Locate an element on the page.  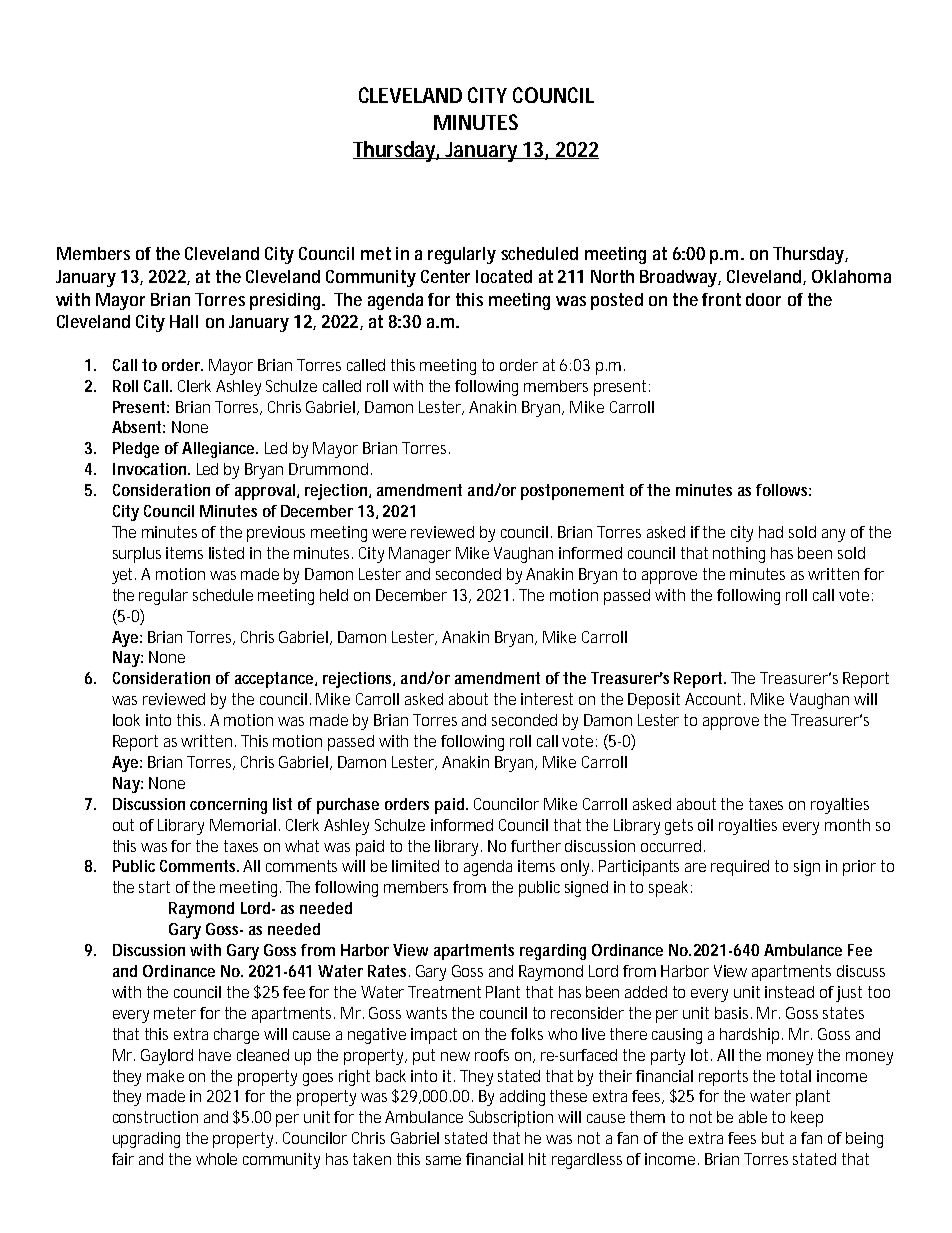
door is located at coordinates (763, 299).
